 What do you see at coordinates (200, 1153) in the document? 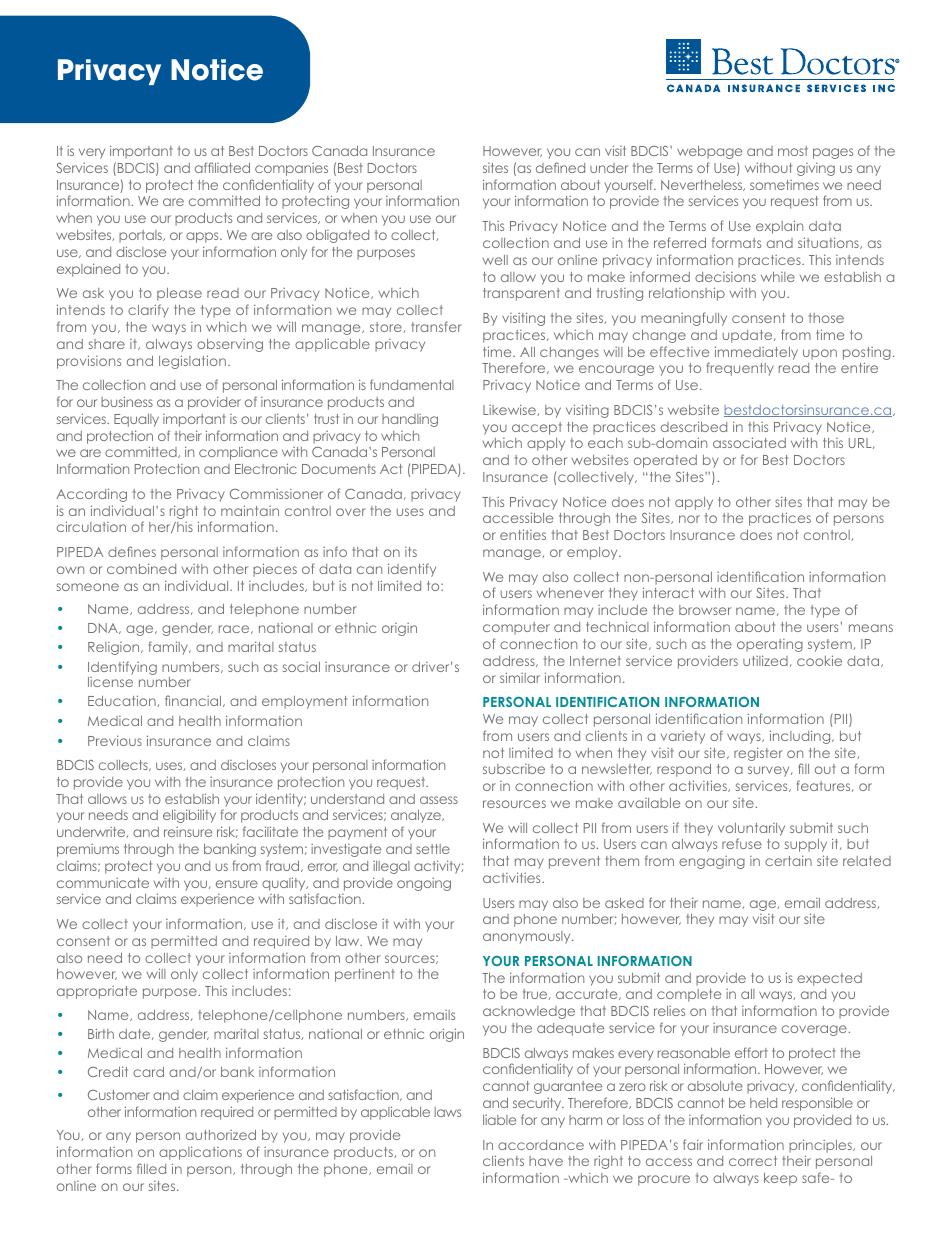
I see `applications` at bounding box center [200, 1153].
